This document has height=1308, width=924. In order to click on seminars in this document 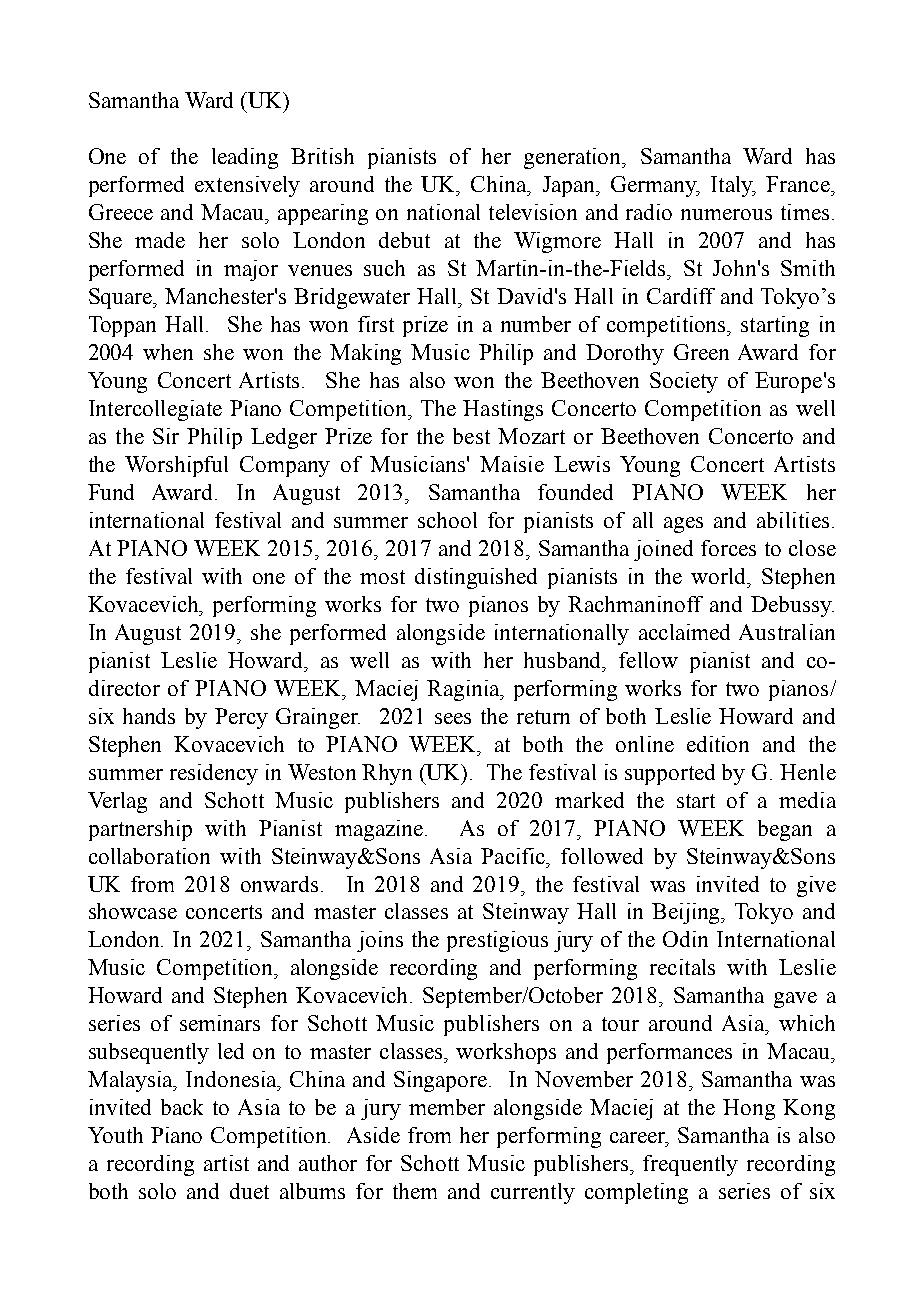, I will do `click(220, 1023)`.
